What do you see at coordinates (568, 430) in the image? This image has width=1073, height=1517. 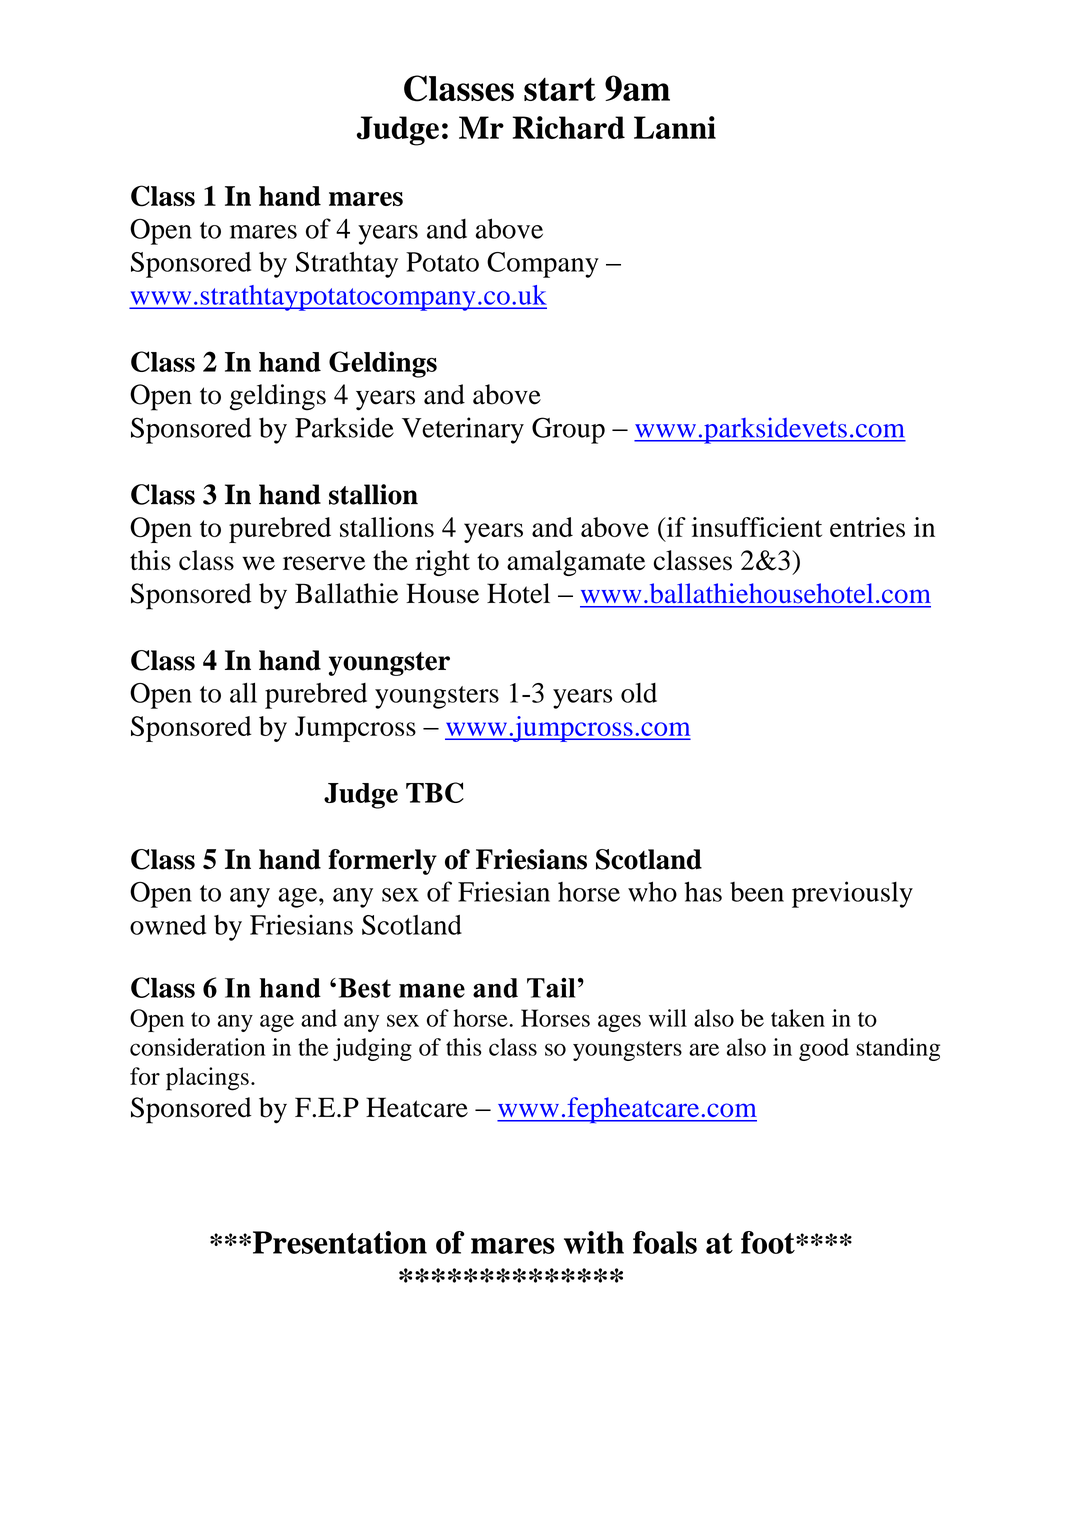 I see `Group` at bounding box center [568, 430].
